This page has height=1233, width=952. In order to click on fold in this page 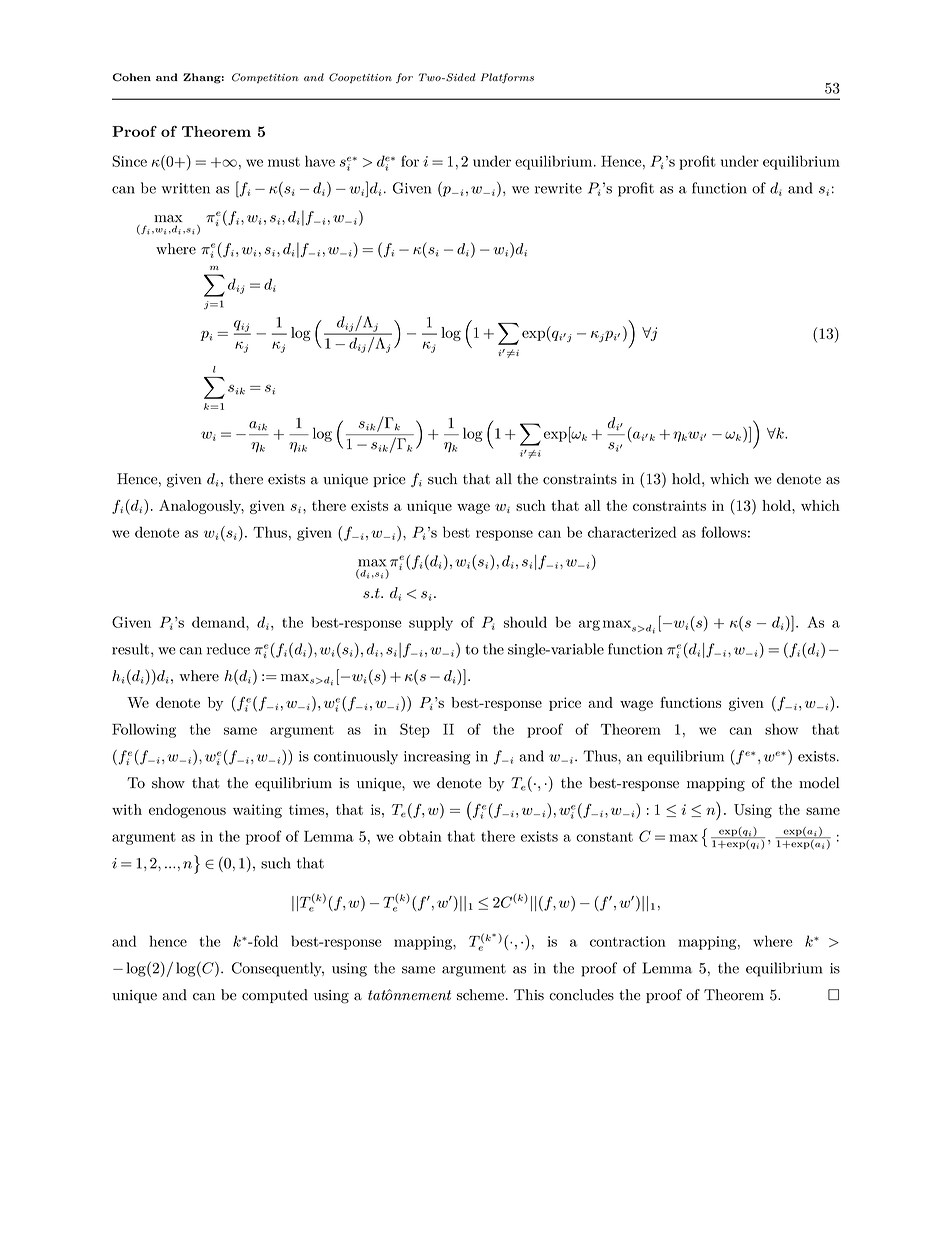, I will do `click(264, 941)`.
